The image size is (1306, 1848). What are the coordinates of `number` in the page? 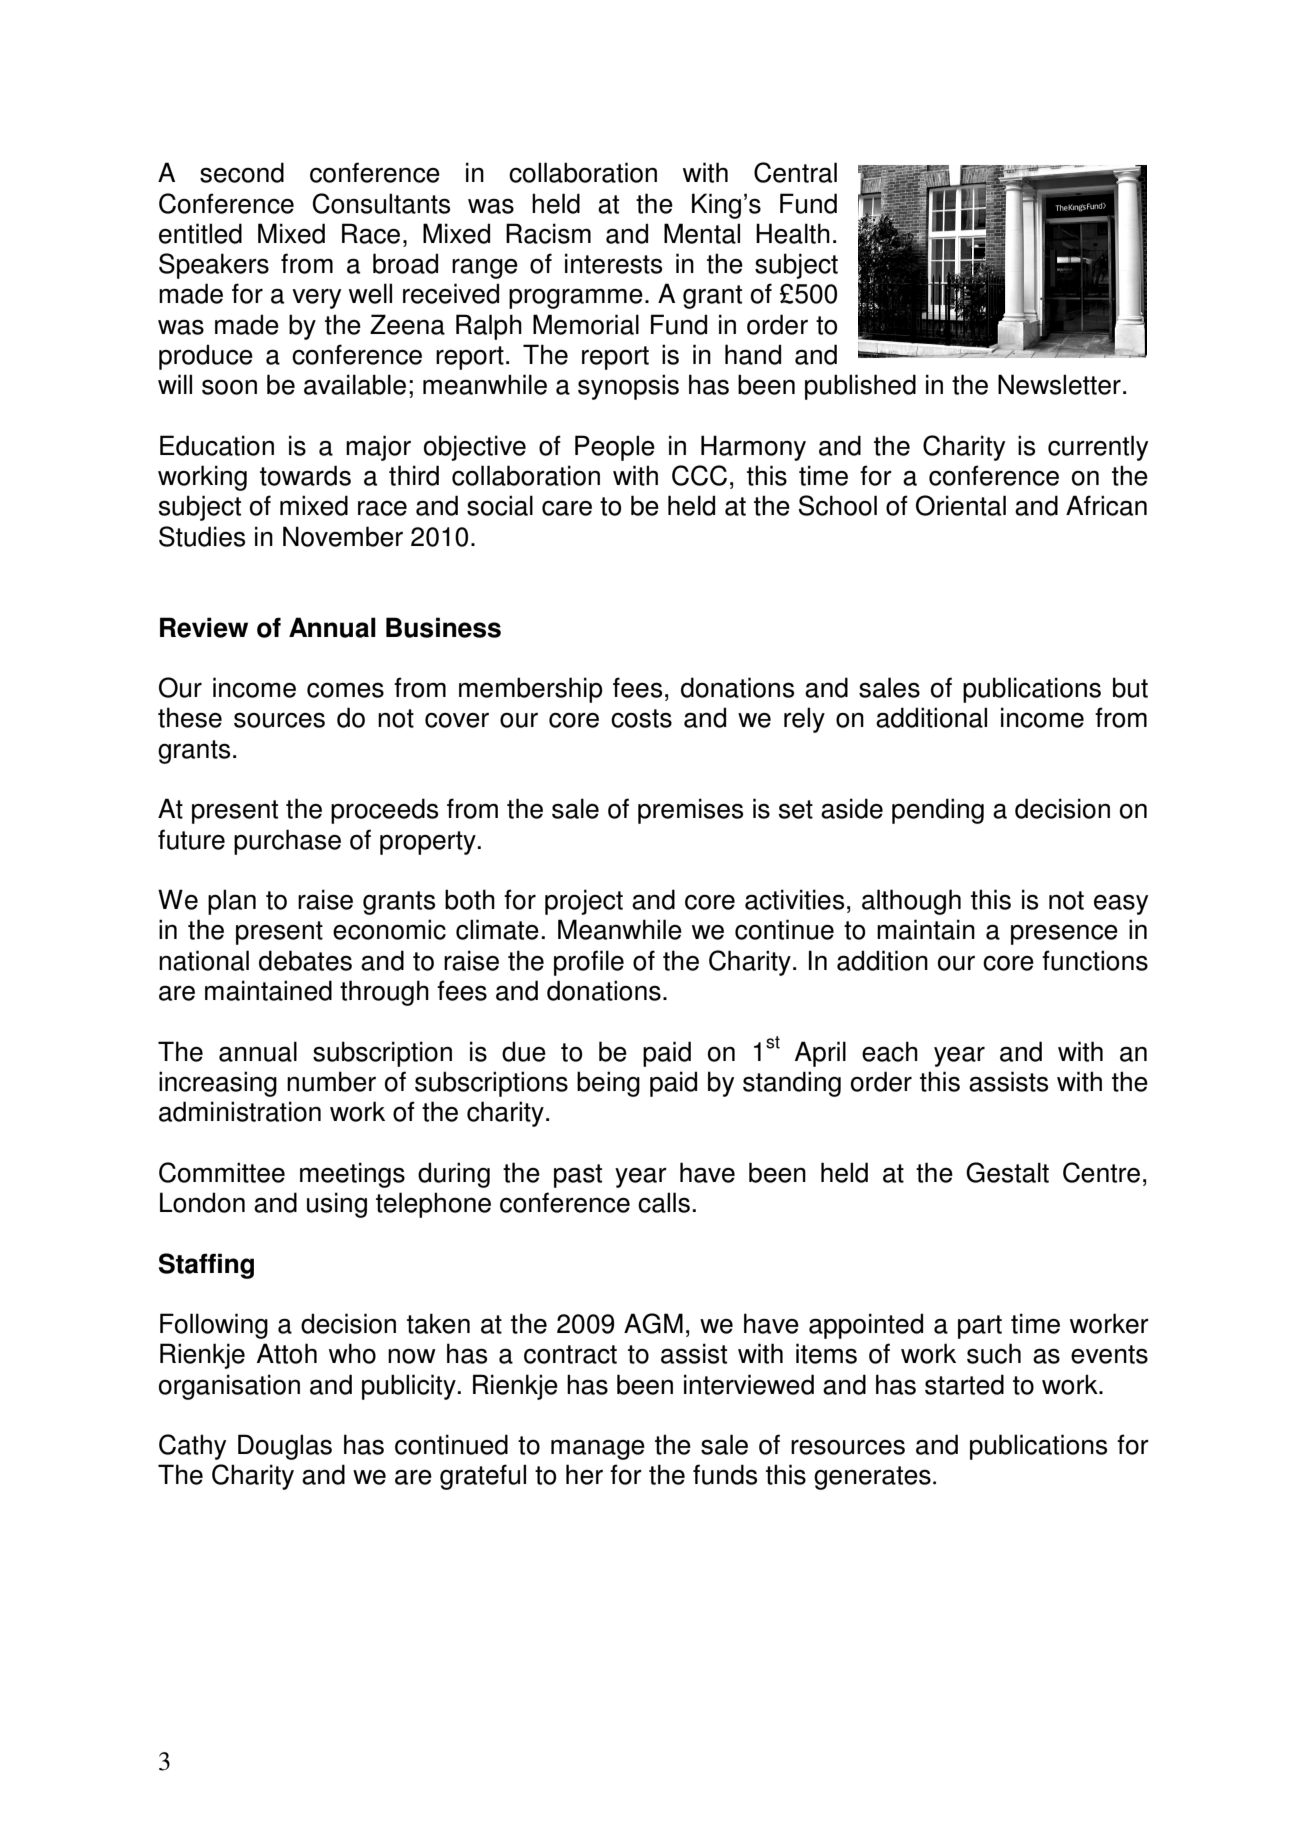 It's located at (331, 1081).
